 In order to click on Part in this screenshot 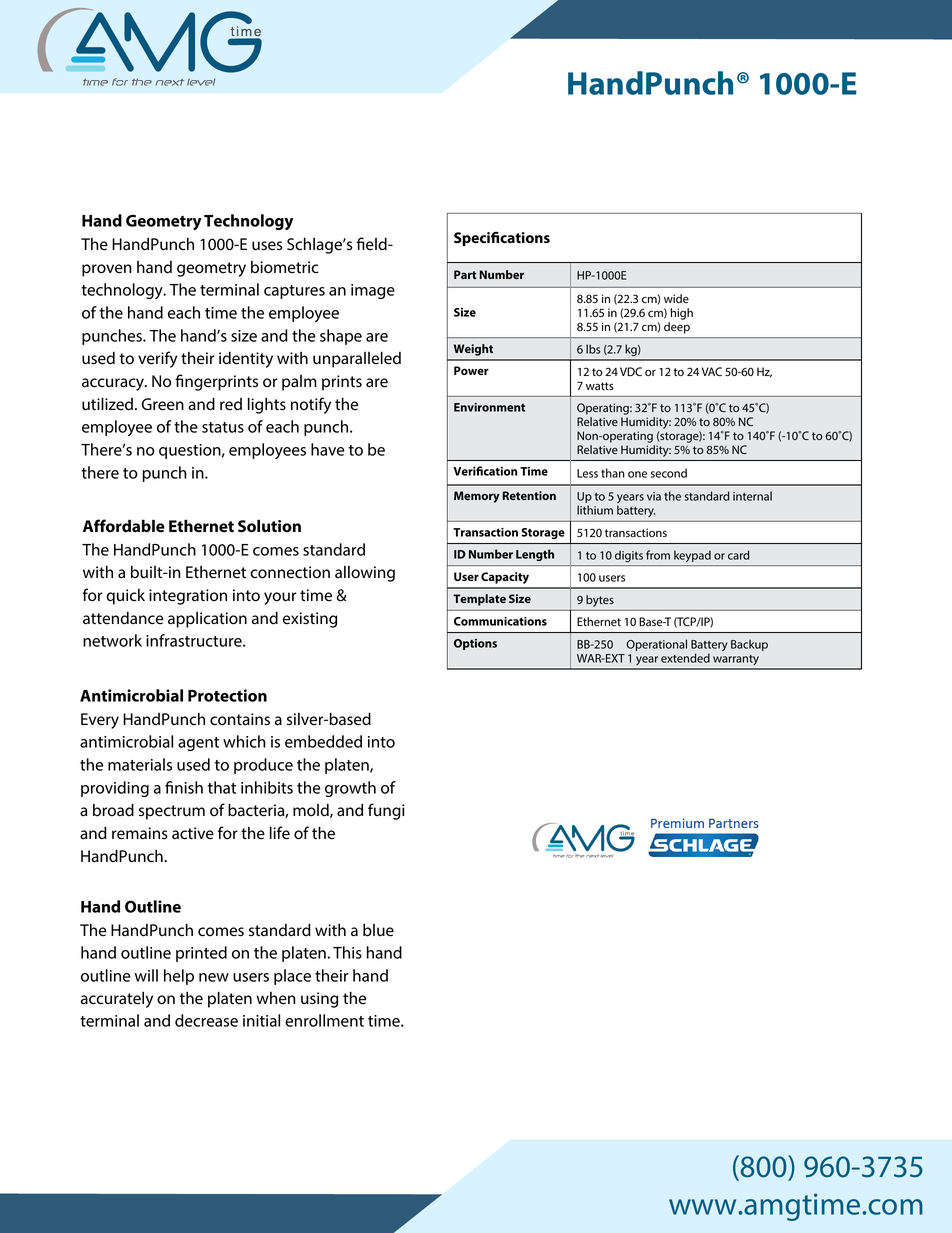, I will do `click(465, 274)`.
